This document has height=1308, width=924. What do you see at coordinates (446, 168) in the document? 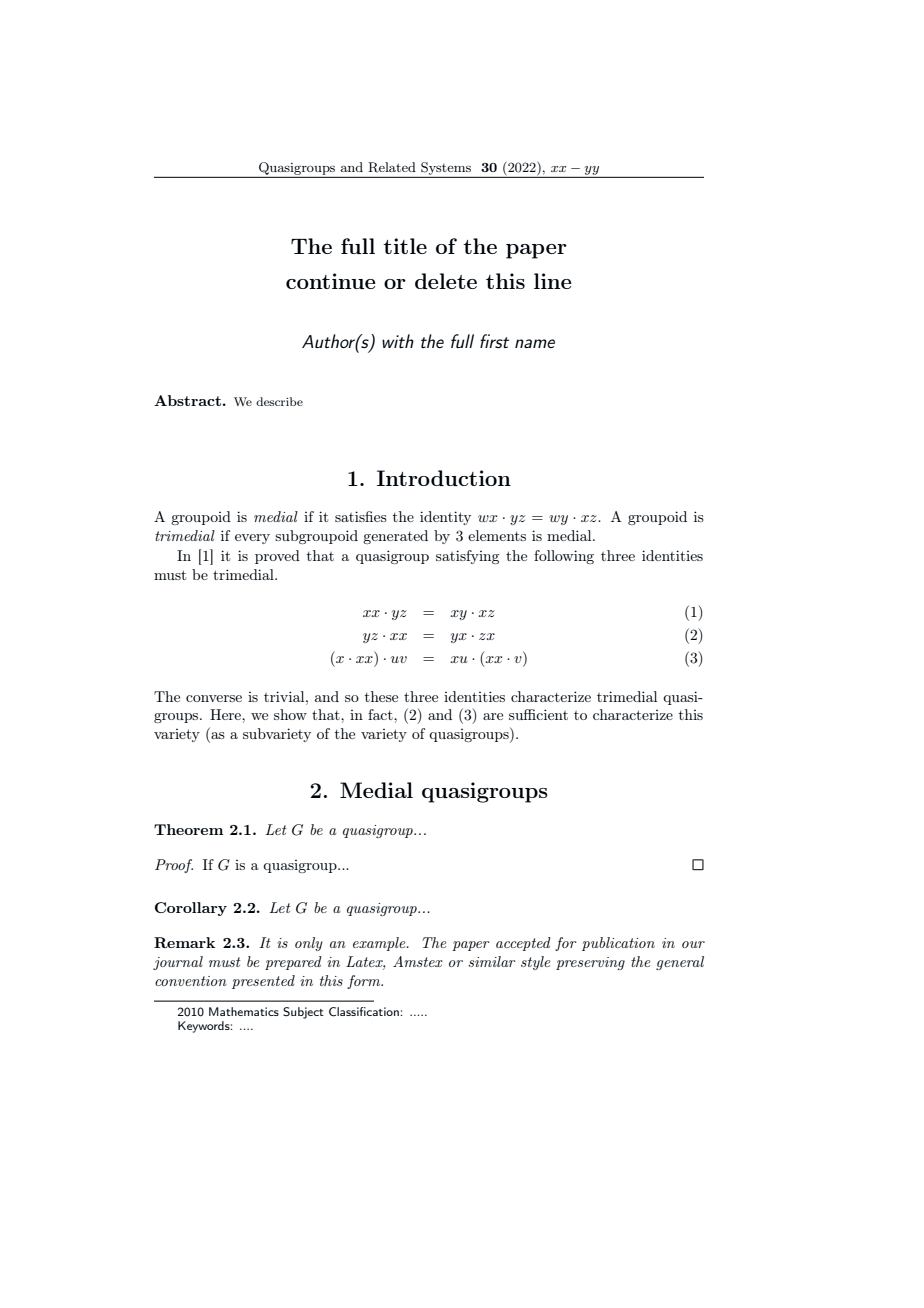
I see `Systems` at bounding box center [446, 168].
